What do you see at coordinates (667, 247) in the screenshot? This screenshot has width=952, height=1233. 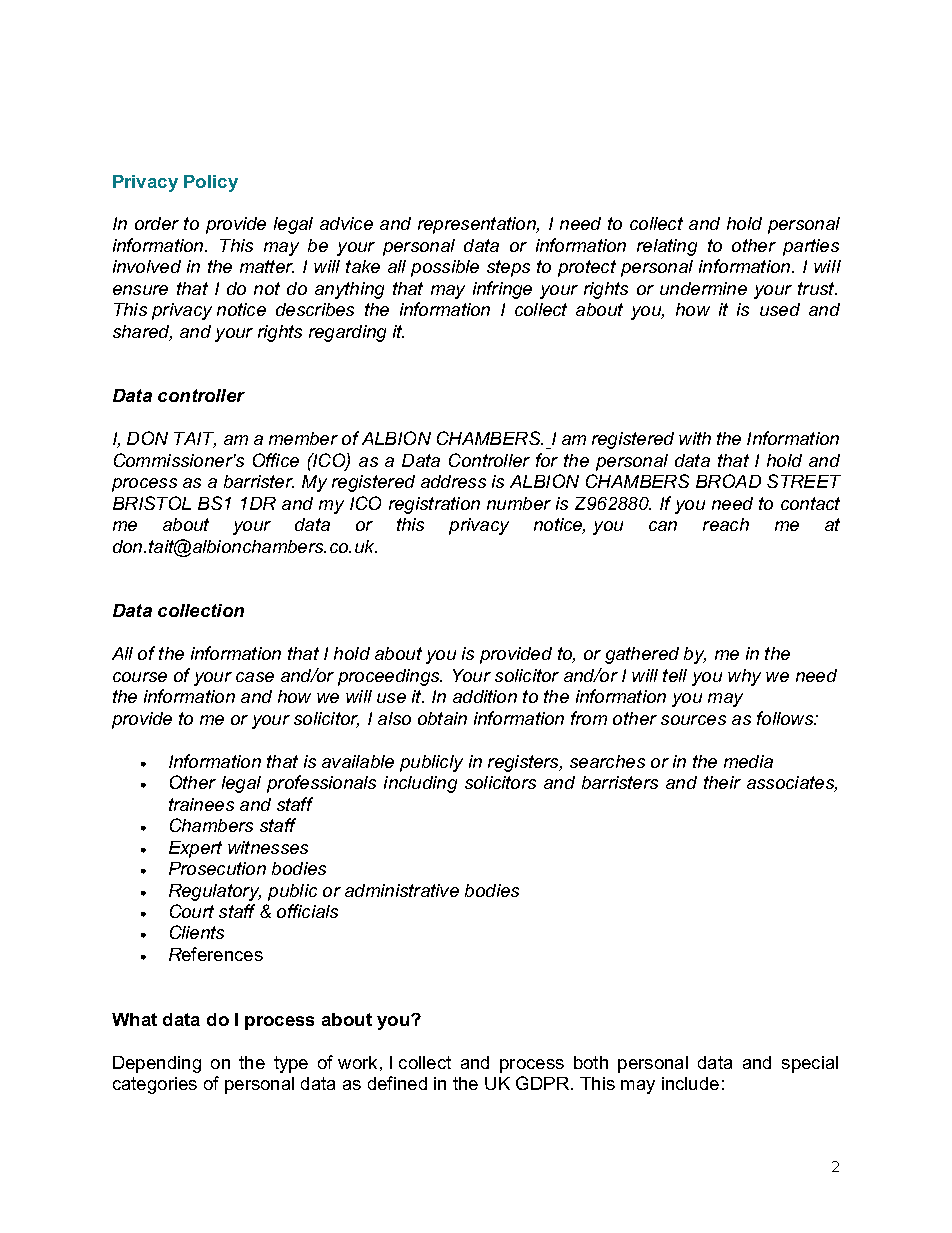 I see `relating` at bounding box center [667, 247].
